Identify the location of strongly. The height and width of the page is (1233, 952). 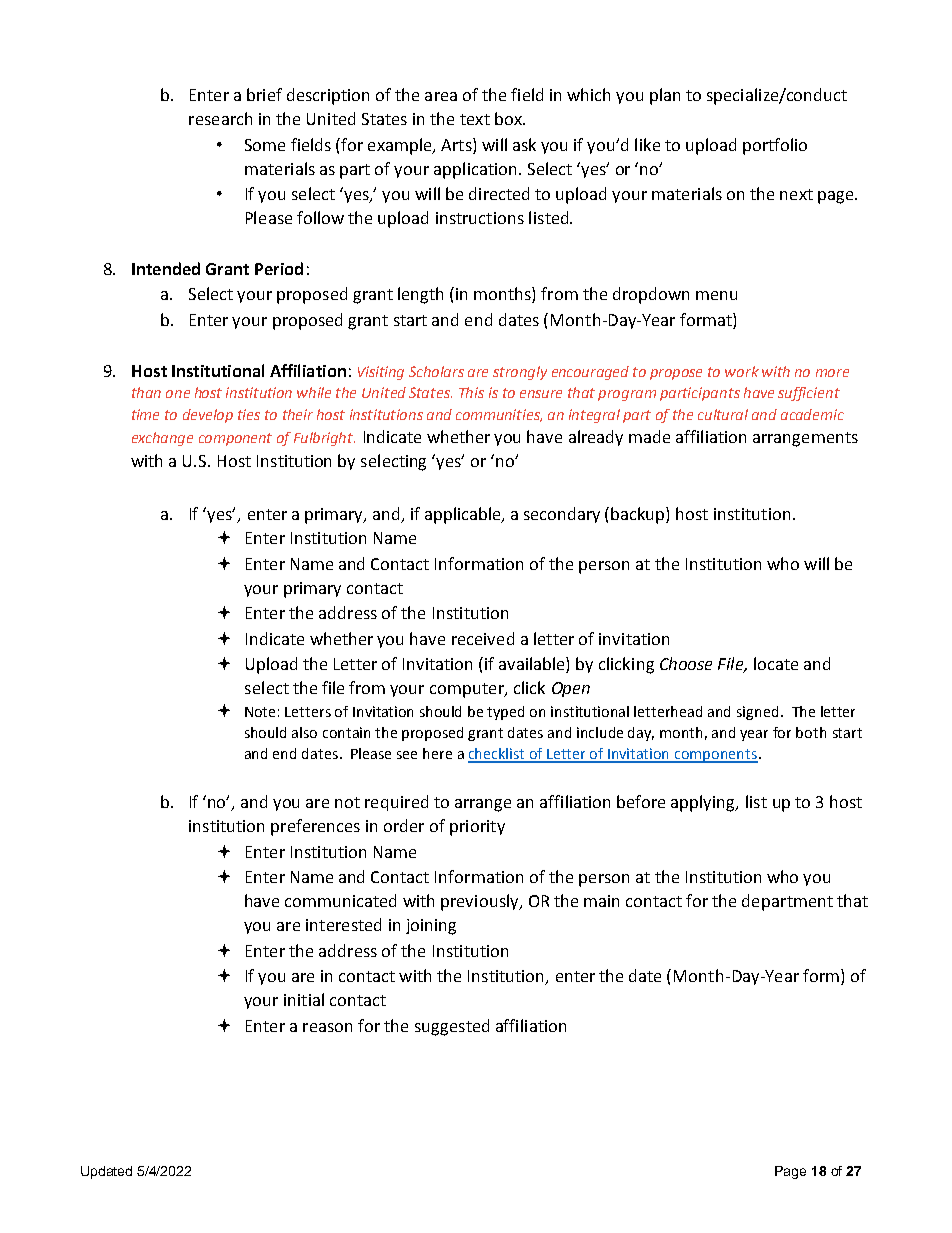
(520, 373).
